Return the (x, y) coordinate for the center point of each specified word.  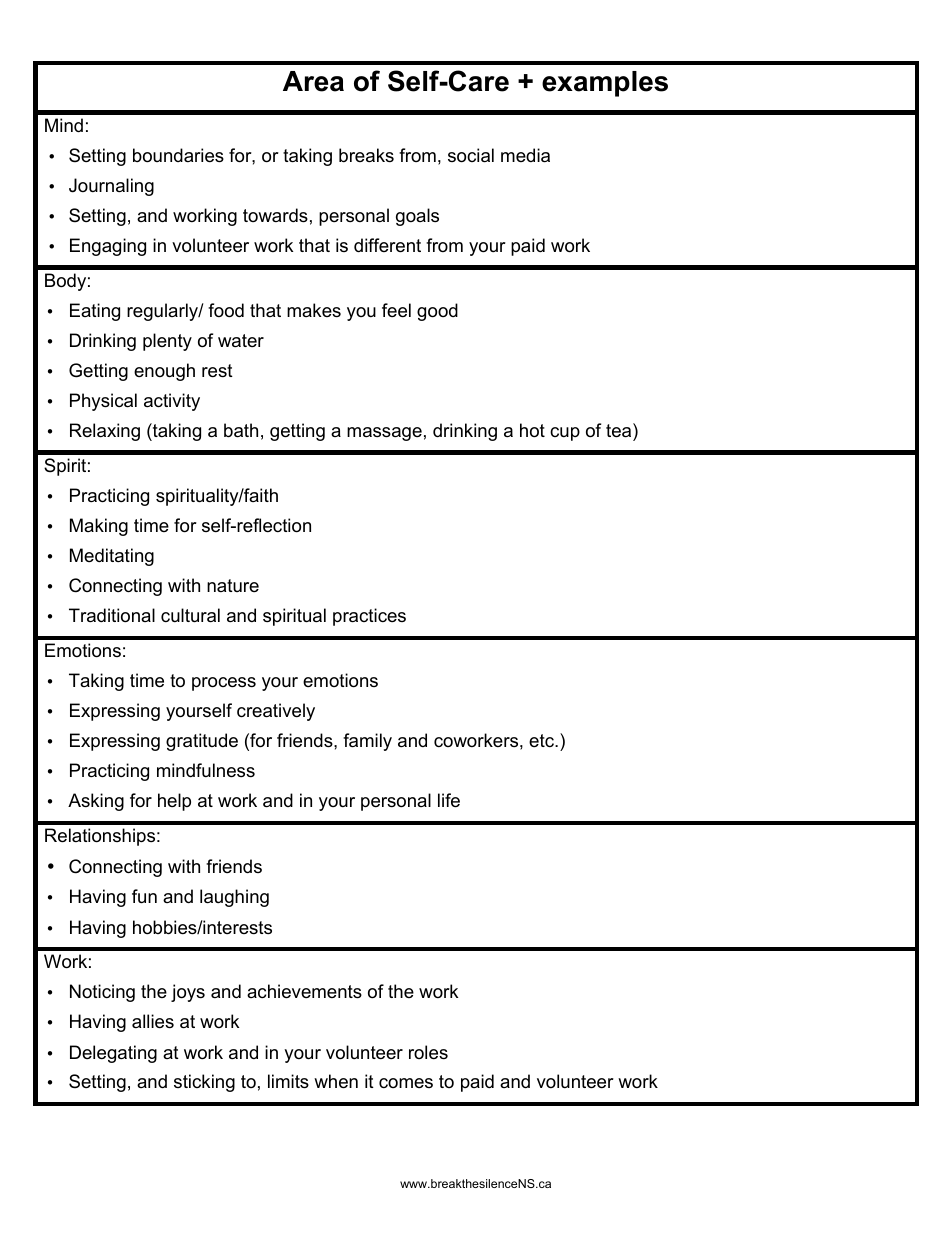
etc (542, 740)
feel (396, 310)
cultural (190, 615)
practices (369, 617)
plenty (167, 342)
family (367, 742)
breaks (366, 155)
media (525, 155)
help (174, 802)
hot (532, 430)
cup (565, 434)
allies (153, 1021)
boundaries (178, 155)
